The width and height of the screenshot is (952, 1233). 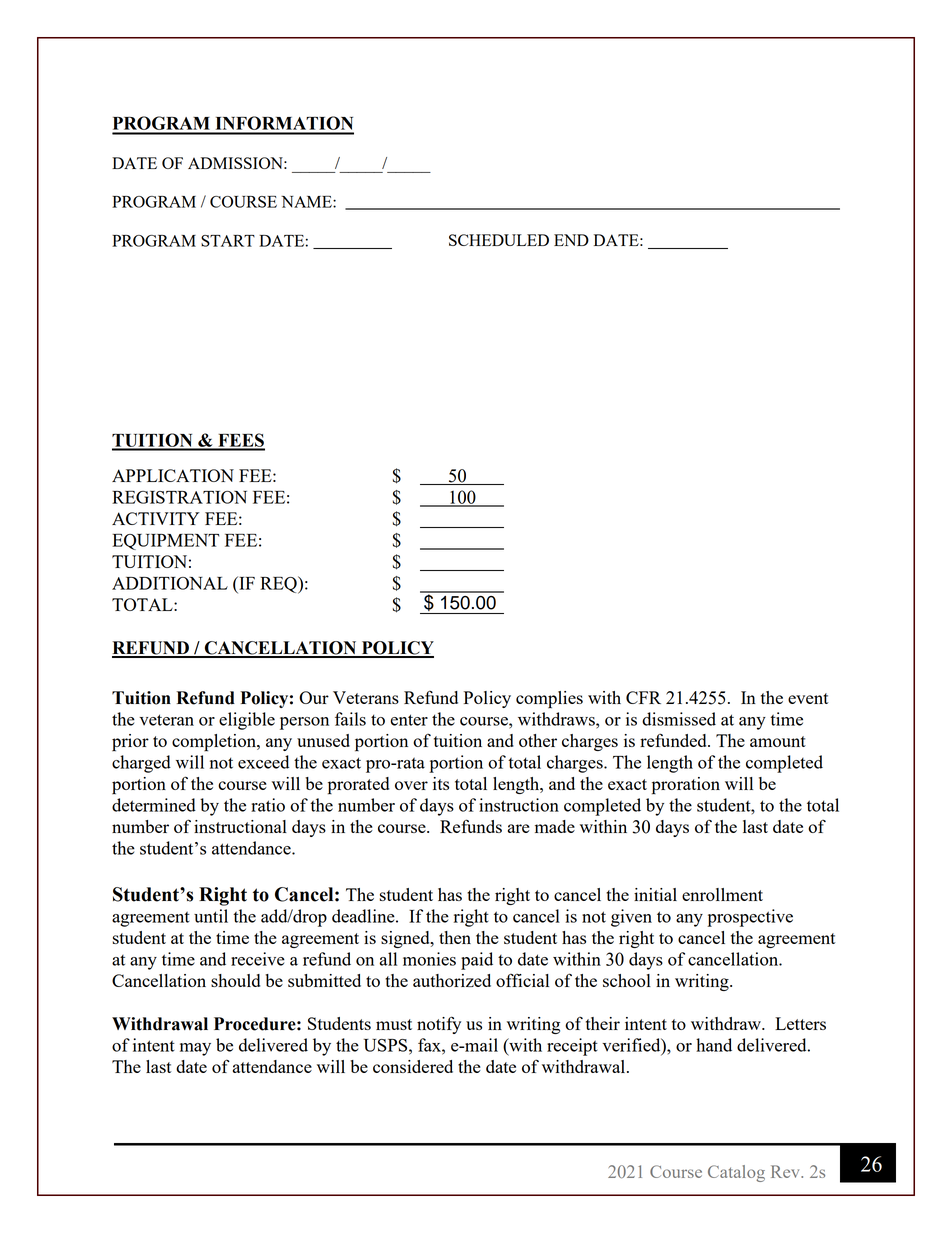 I want to click on START, so click(x=228, y=241).
